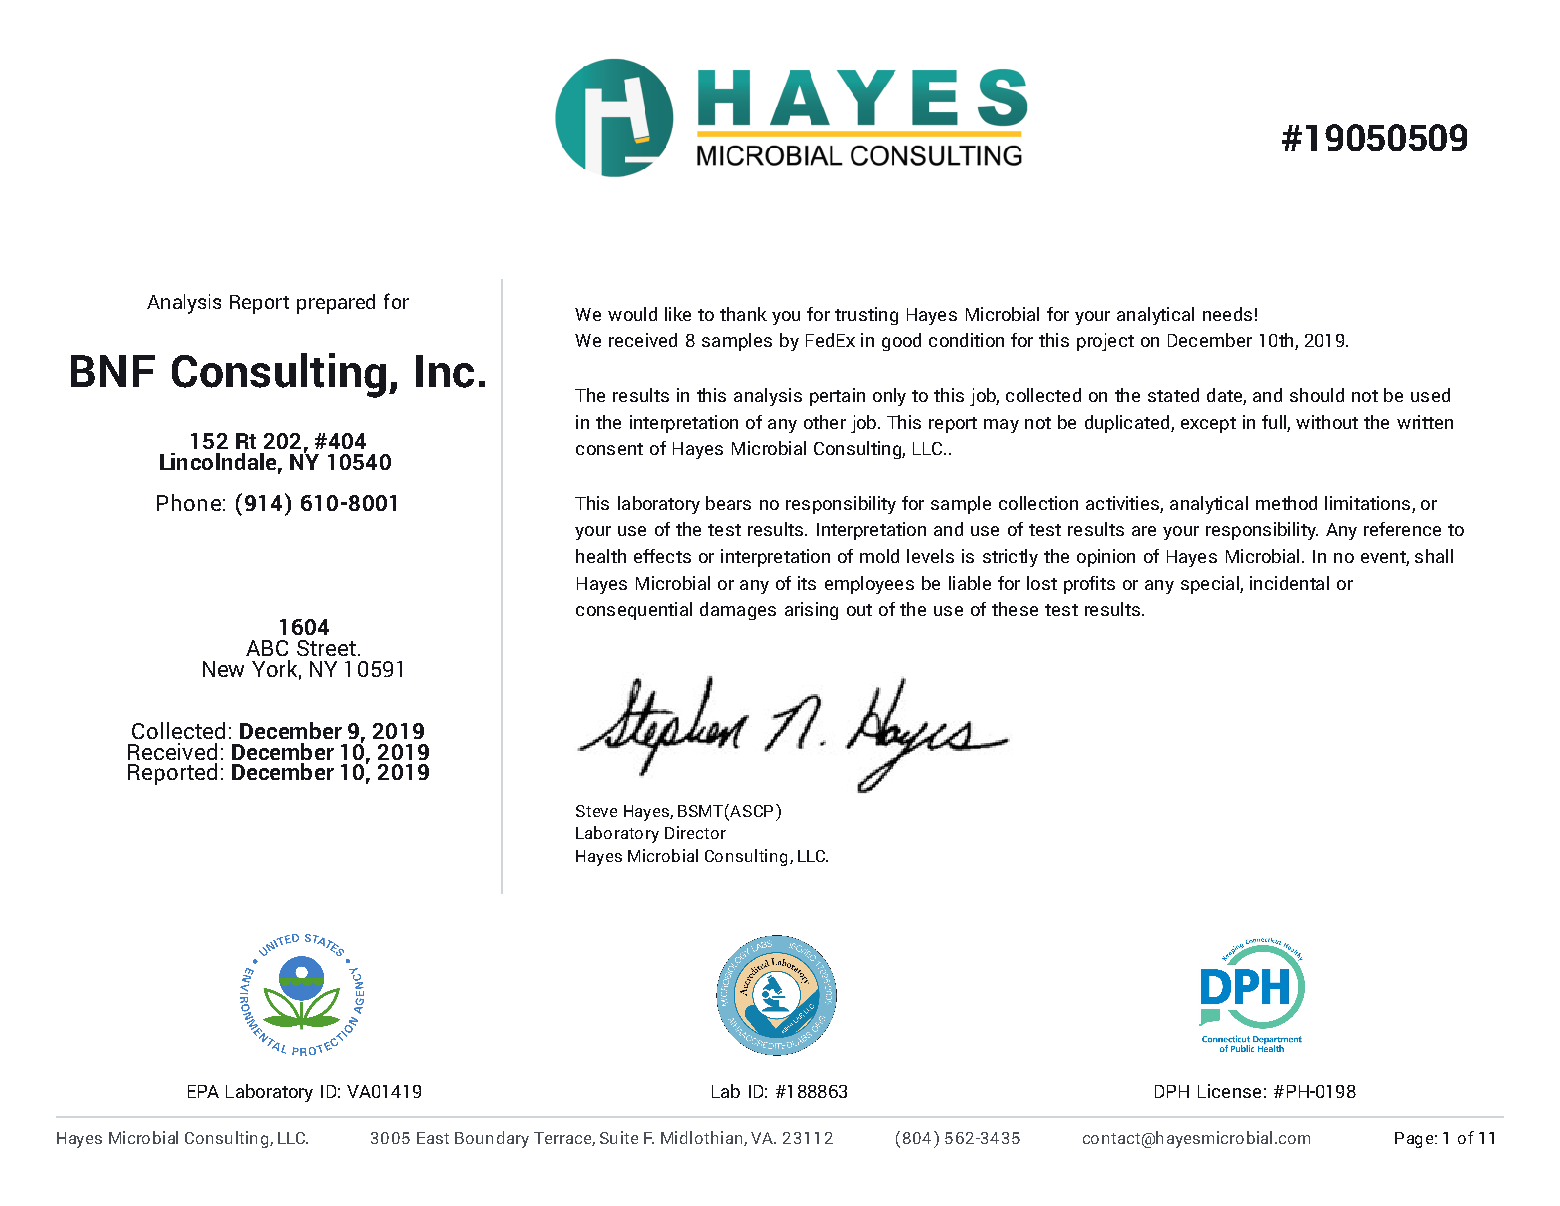  Describe the element at coordinates (336, 304) in the document. I see `prepared` at that location.
